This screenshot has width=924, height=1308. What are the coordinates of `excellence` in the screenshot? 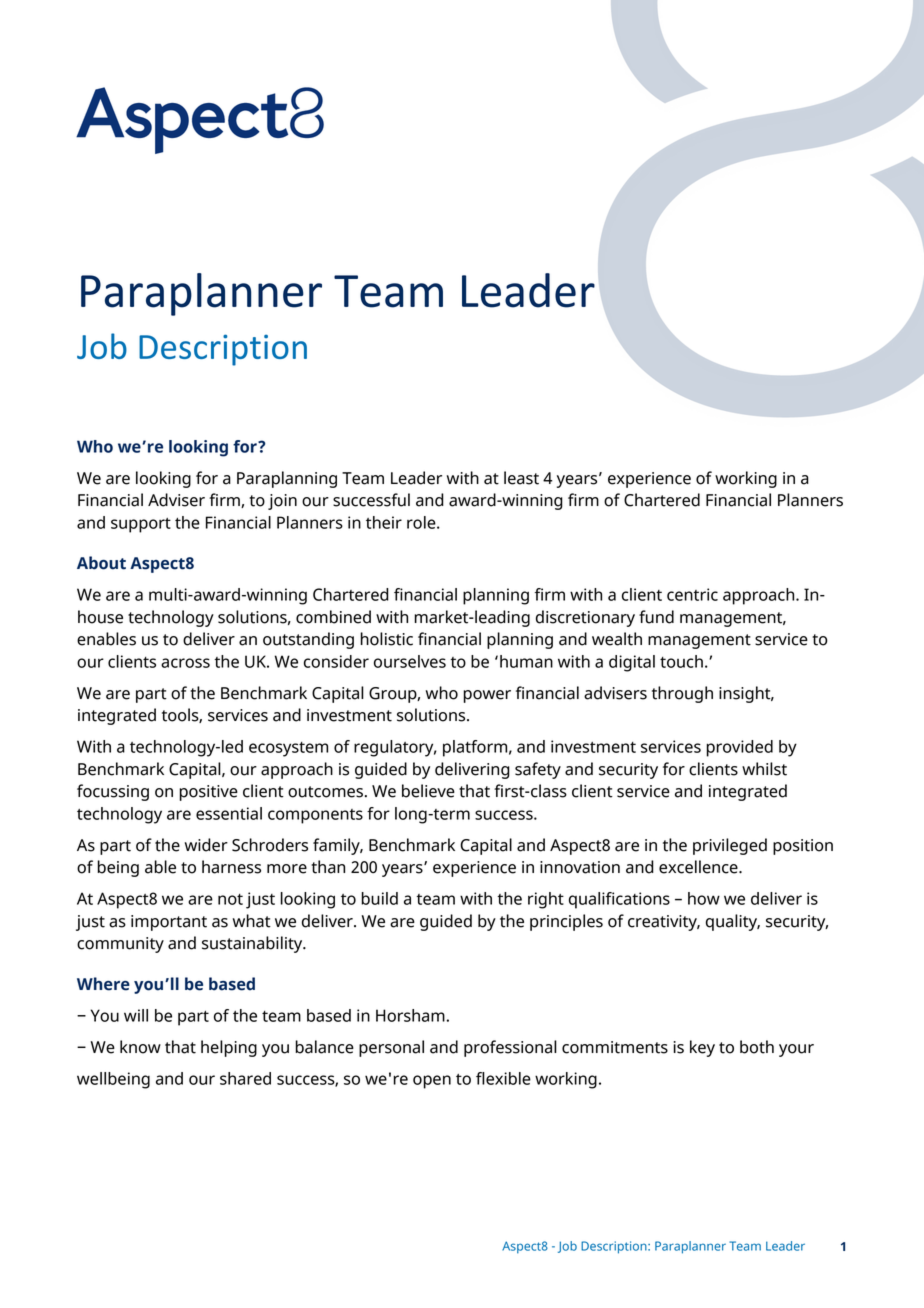 It's located at (699, 867).
